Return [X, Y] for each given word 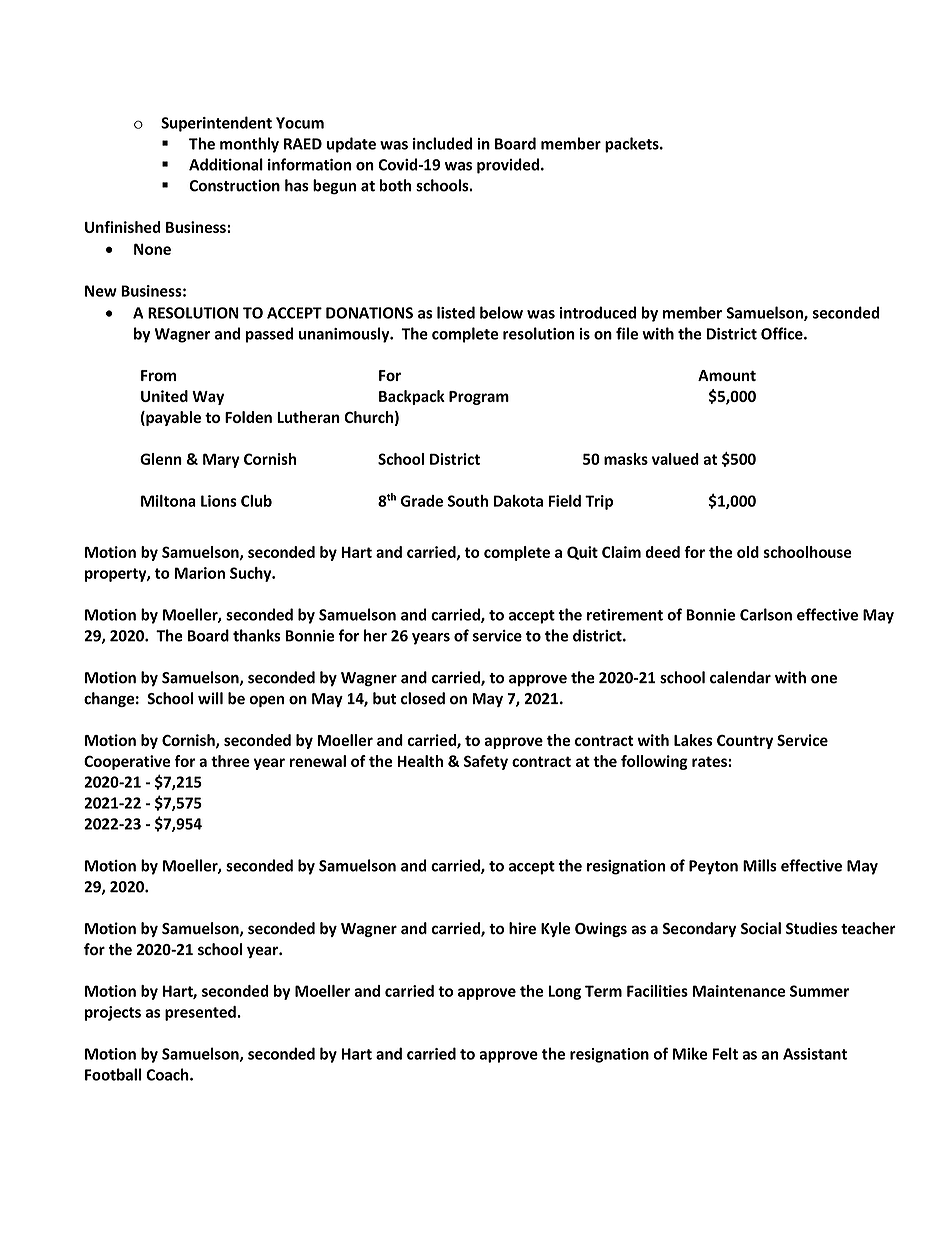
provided [509, 166]
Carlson [766, 614]
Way [208, 398]
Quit [582, 553]
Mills [760, 865]
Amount [727, 375]
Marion [200, 573]
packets [633, 145]
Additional [226, 164]
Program [479, 398]
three [230, 761]
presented [201, 1013]
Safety [486, 762]
